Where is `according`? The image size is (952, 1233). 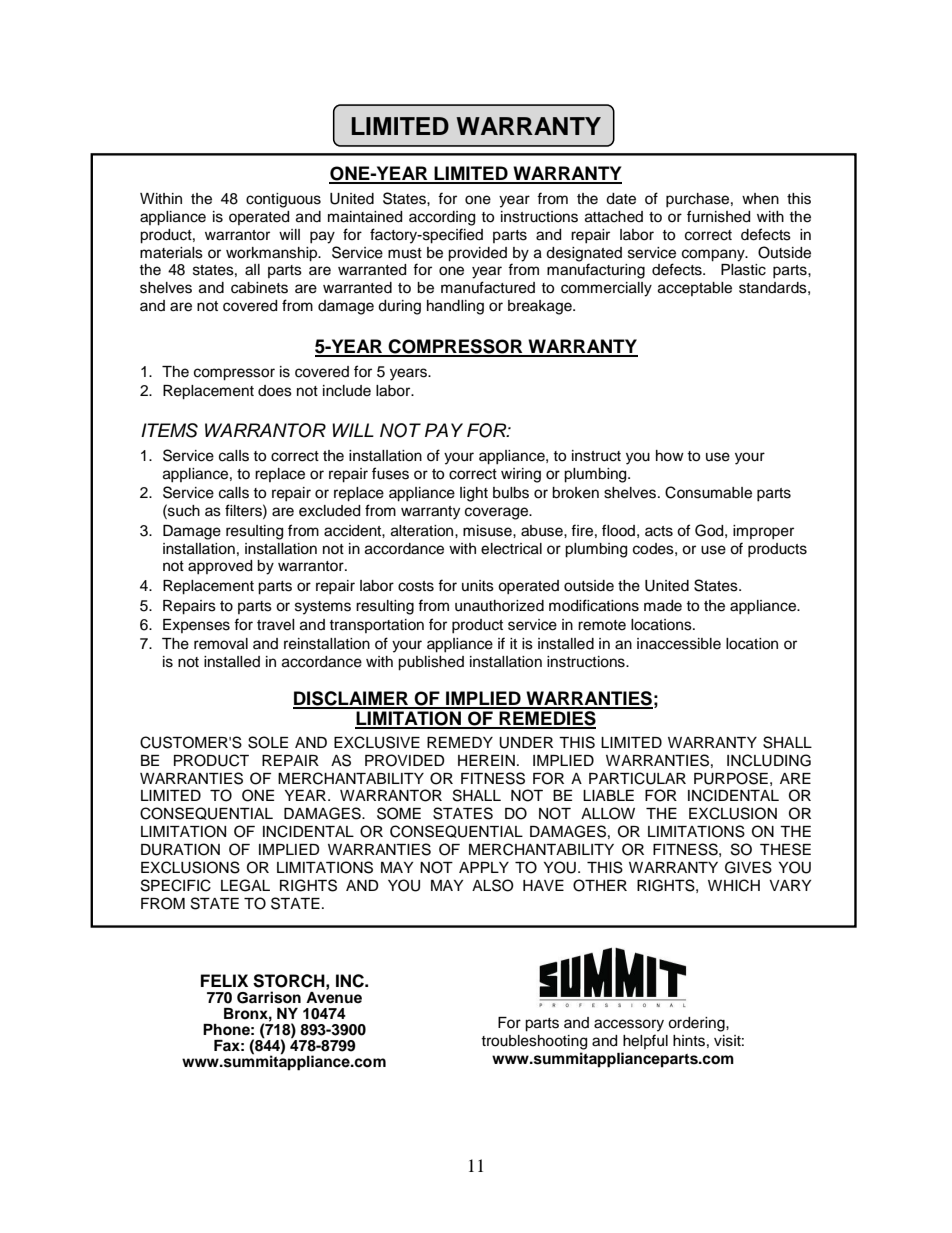
according is located at coordinates (442, 218).
